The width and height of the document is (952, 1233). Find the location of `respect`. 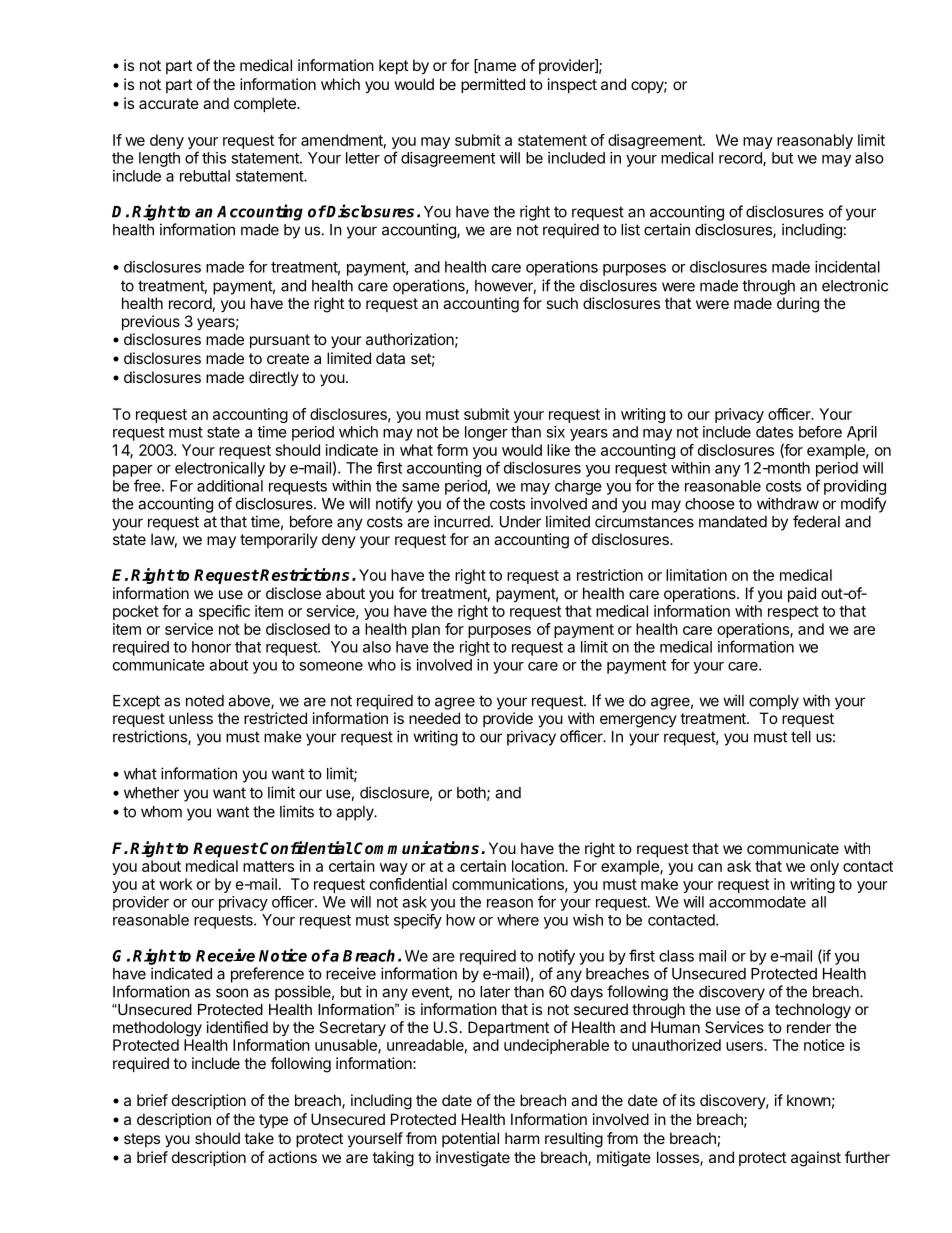

respect is located at coordinates (793, 613).
